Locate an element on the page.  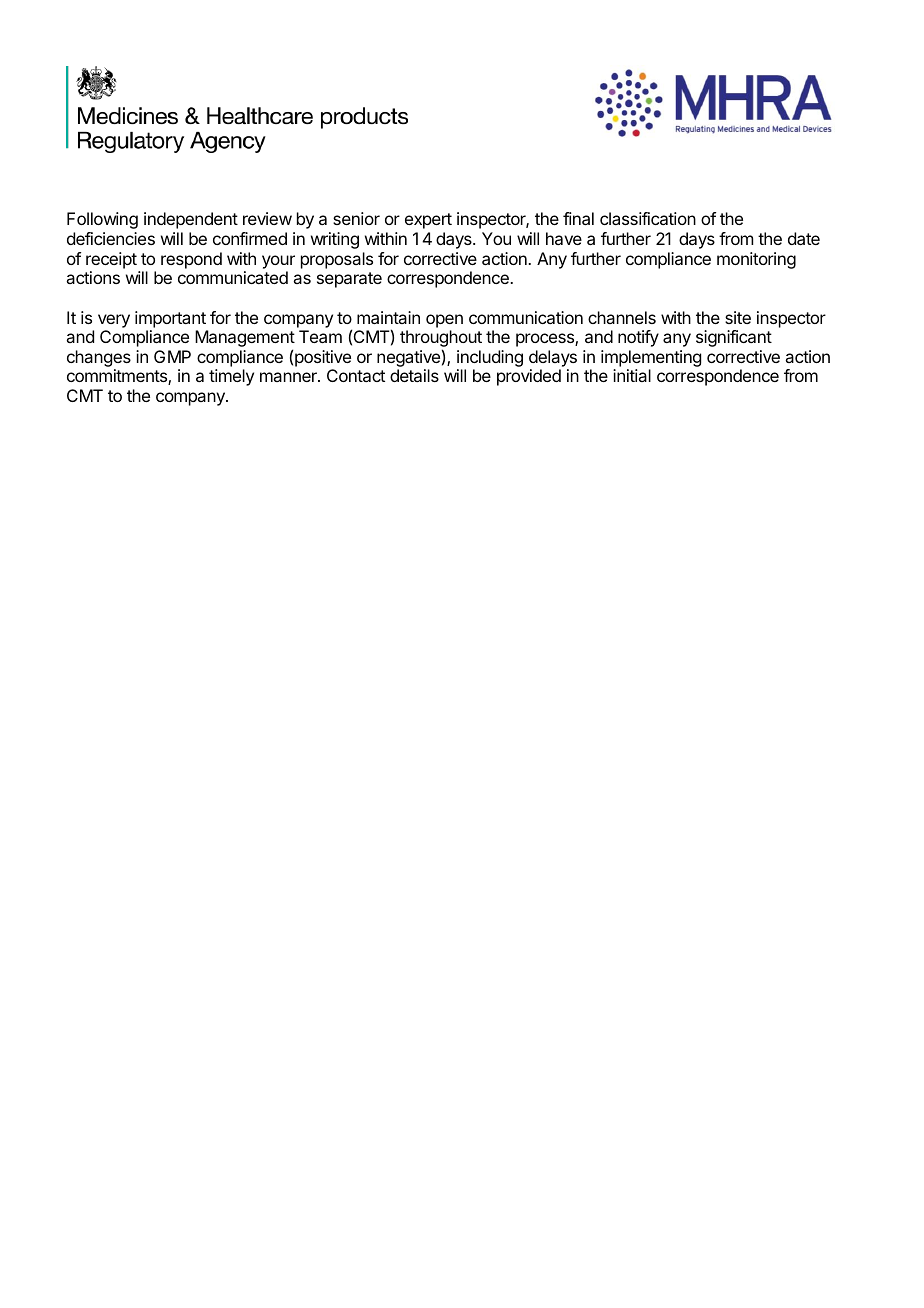
classification is located at coordinates (648, 218).
